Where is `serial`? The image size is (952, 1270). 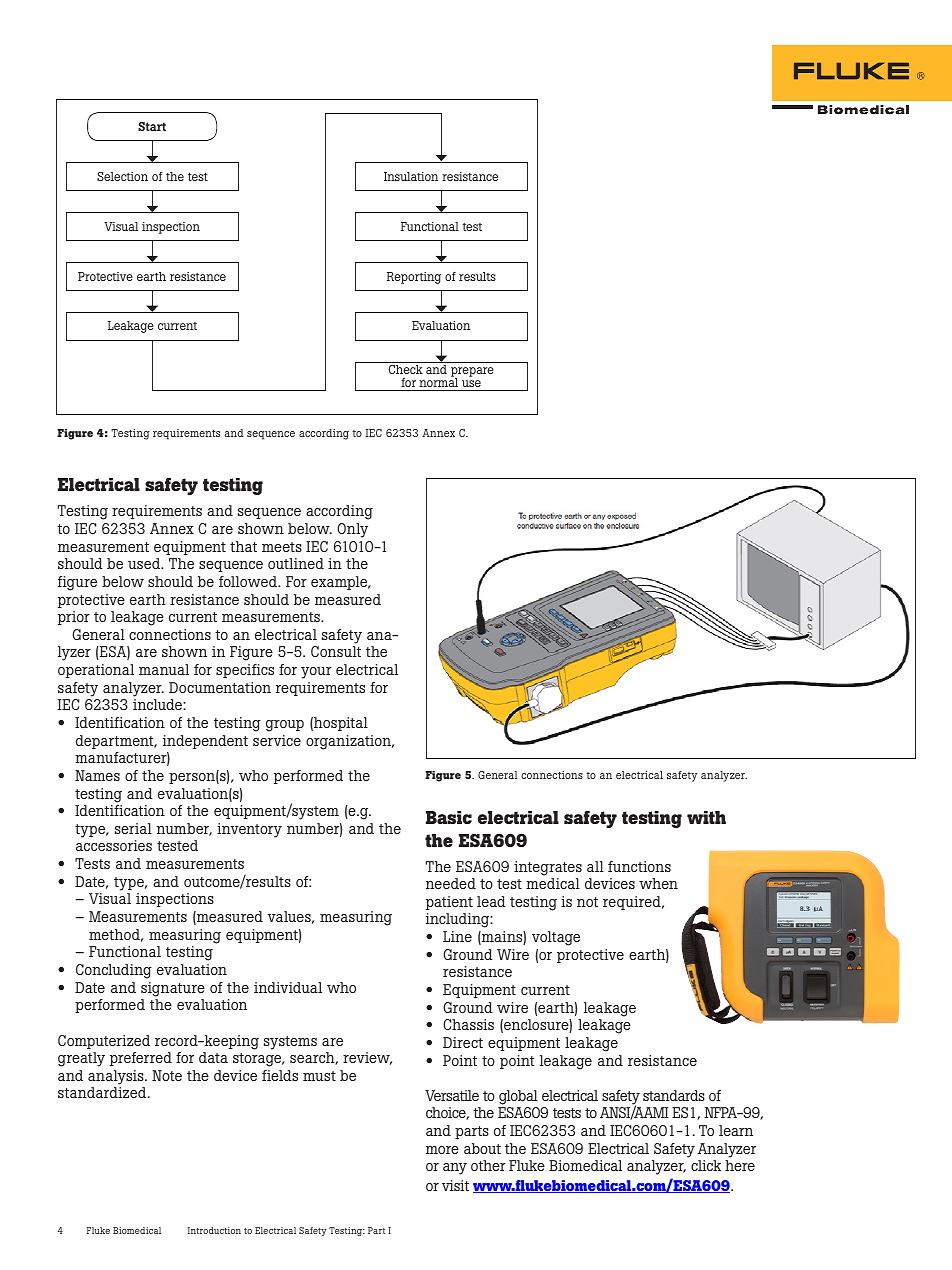
serial is located at coordinates (133, 828).
